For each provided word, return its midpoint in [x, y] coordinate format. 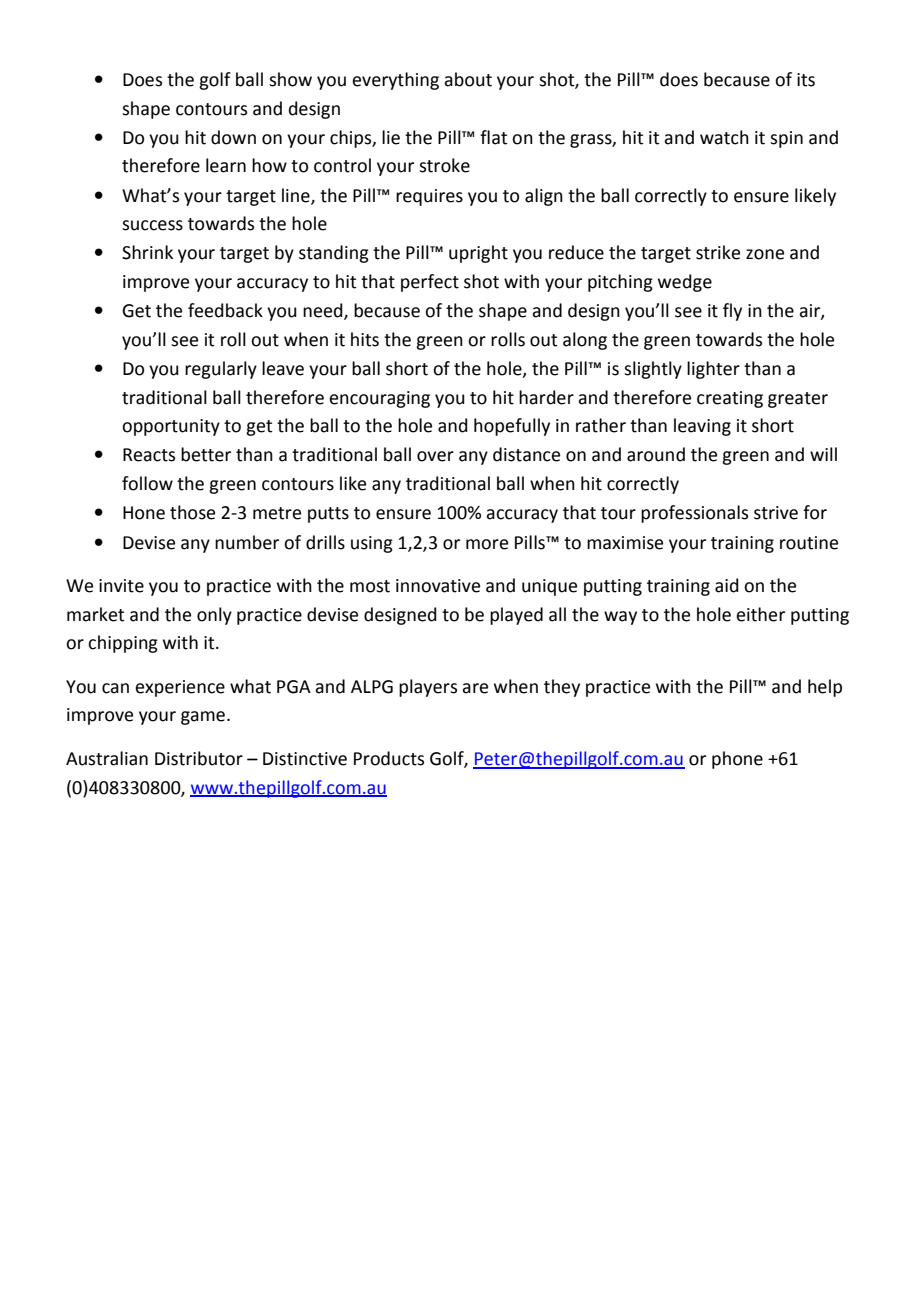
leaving [702, 427]
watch [724, 137]
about [468, 79]
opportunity [171, 427]
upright [478, 254]
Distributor [199, 758]
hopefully [512, 427]
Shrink [147, 252]
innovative [438, 586]
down [233, 137]
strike [718, 252]
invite [121, 586]
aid [727, 585]
